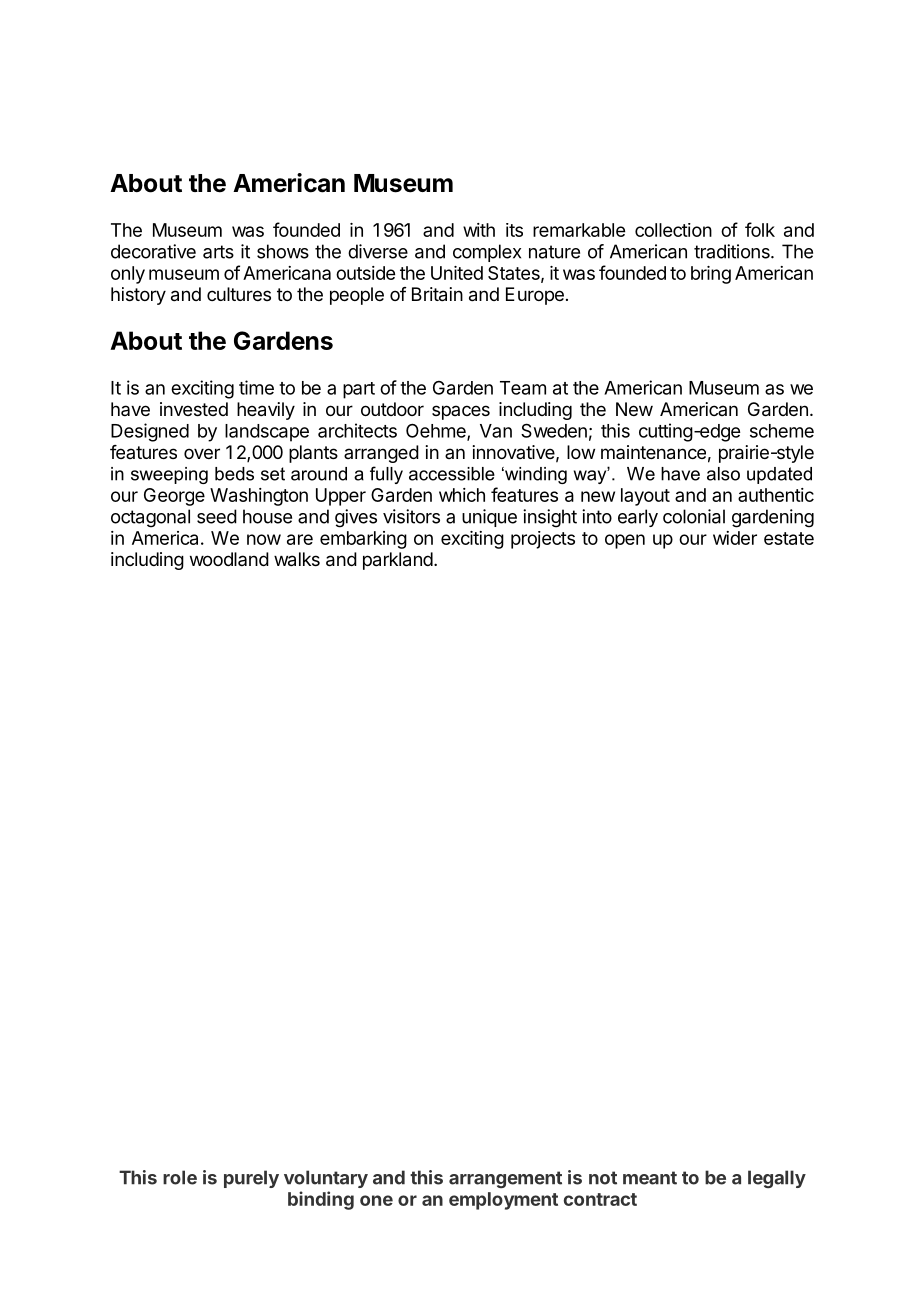  Describe the element at coordinates (457, 273) in the screenshot. I see `United` at that location.
